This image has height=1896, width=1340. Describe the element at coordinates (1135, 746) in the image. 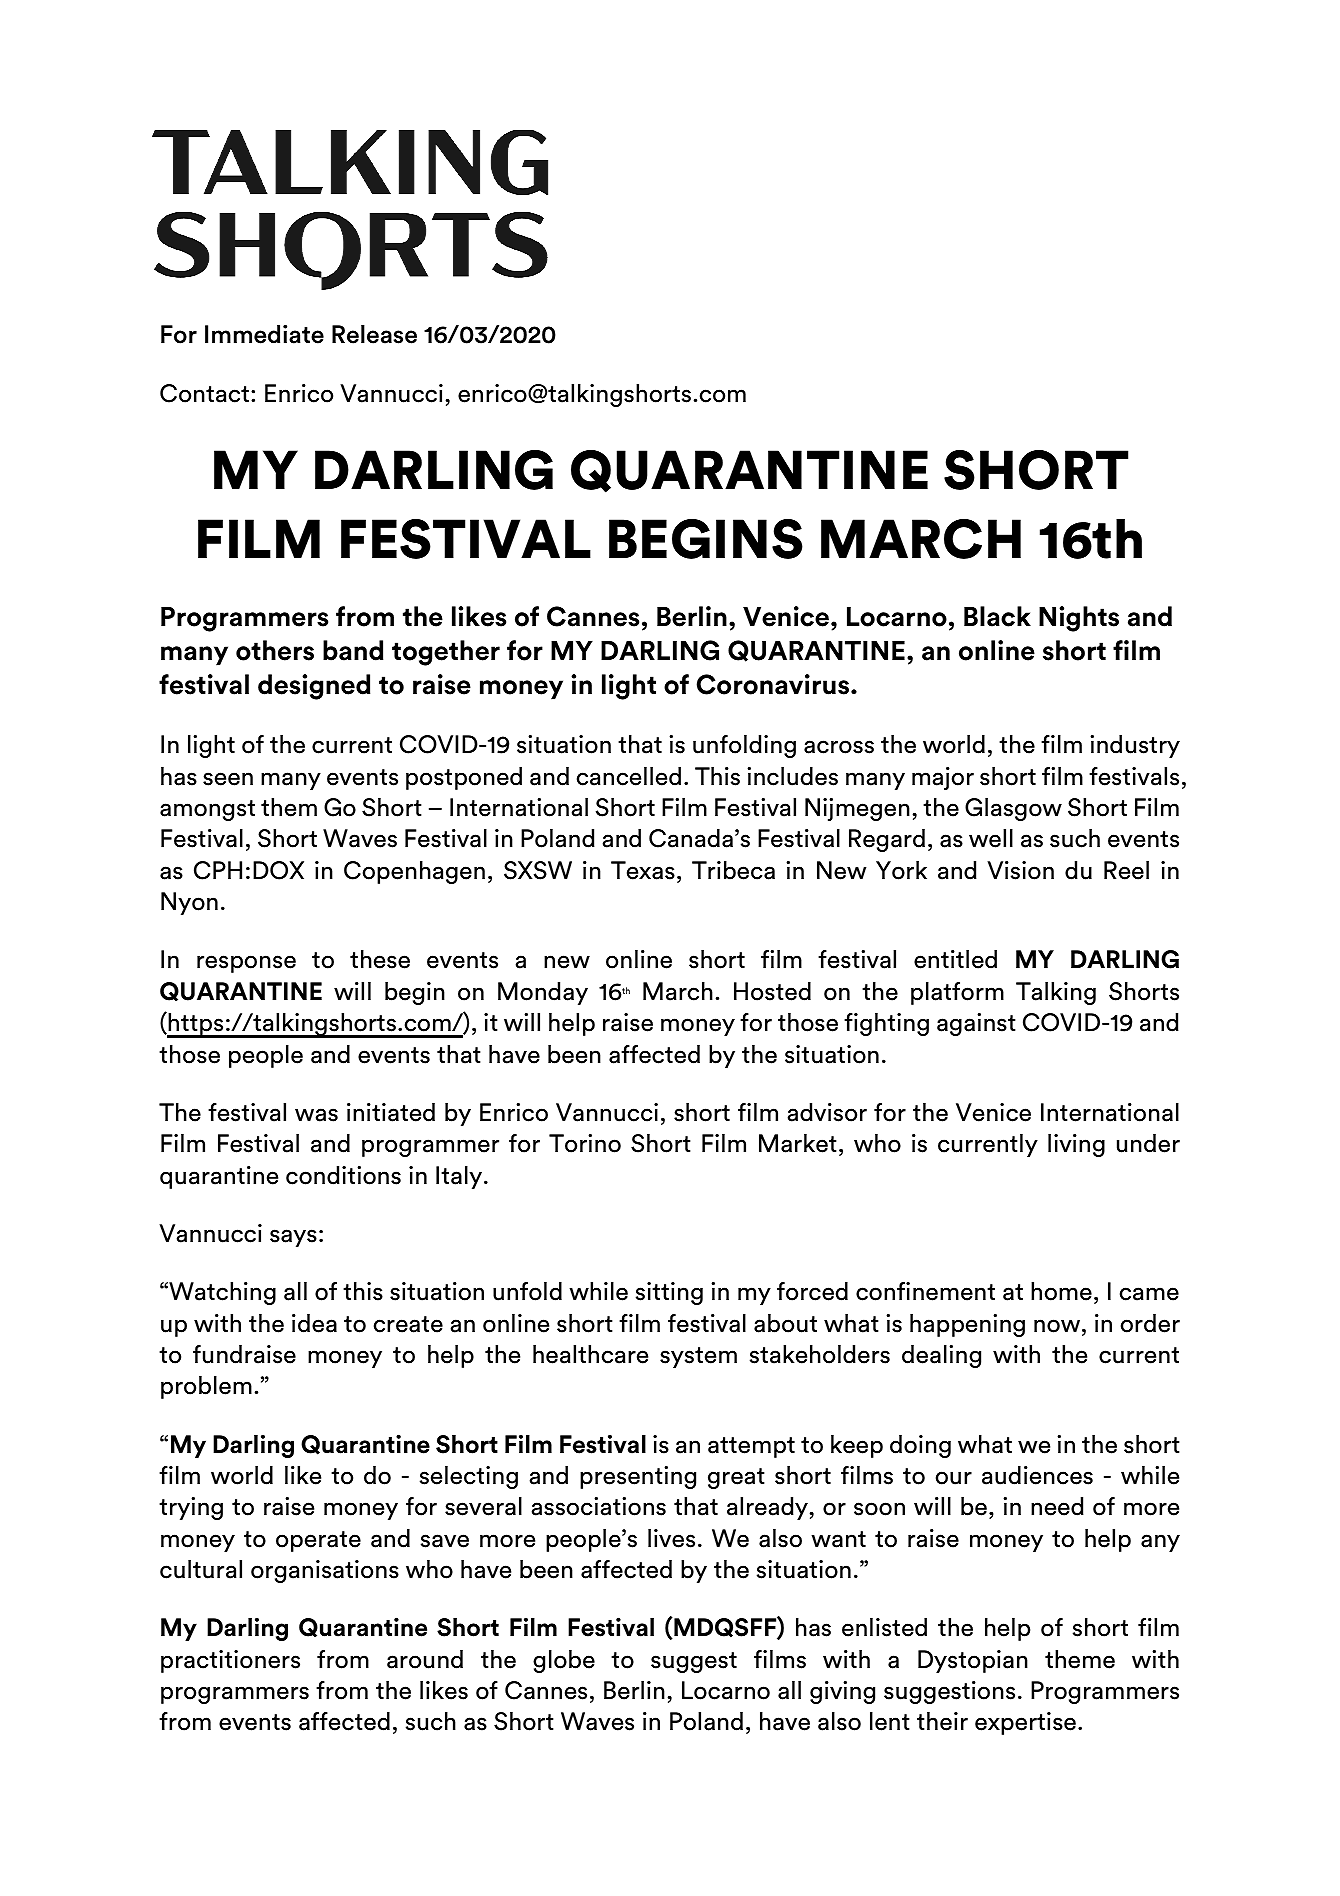

I see `industry` at that location.
